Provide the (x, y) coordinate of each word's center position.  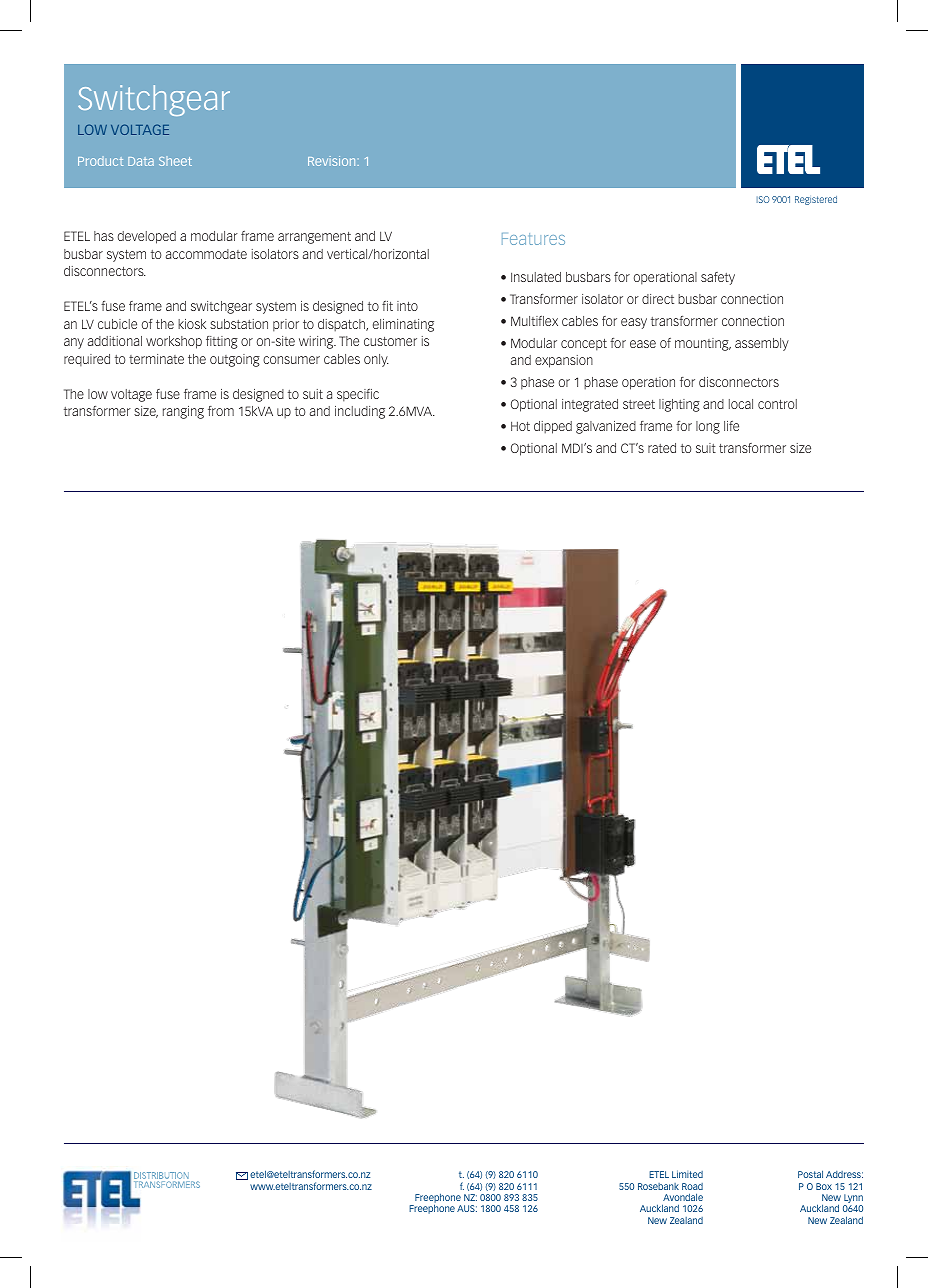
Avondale (683, 1197)
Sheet (175, 161)
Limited (687, 1174)
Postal (810, 1174)
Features (533, 239)
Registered (816, 200)
